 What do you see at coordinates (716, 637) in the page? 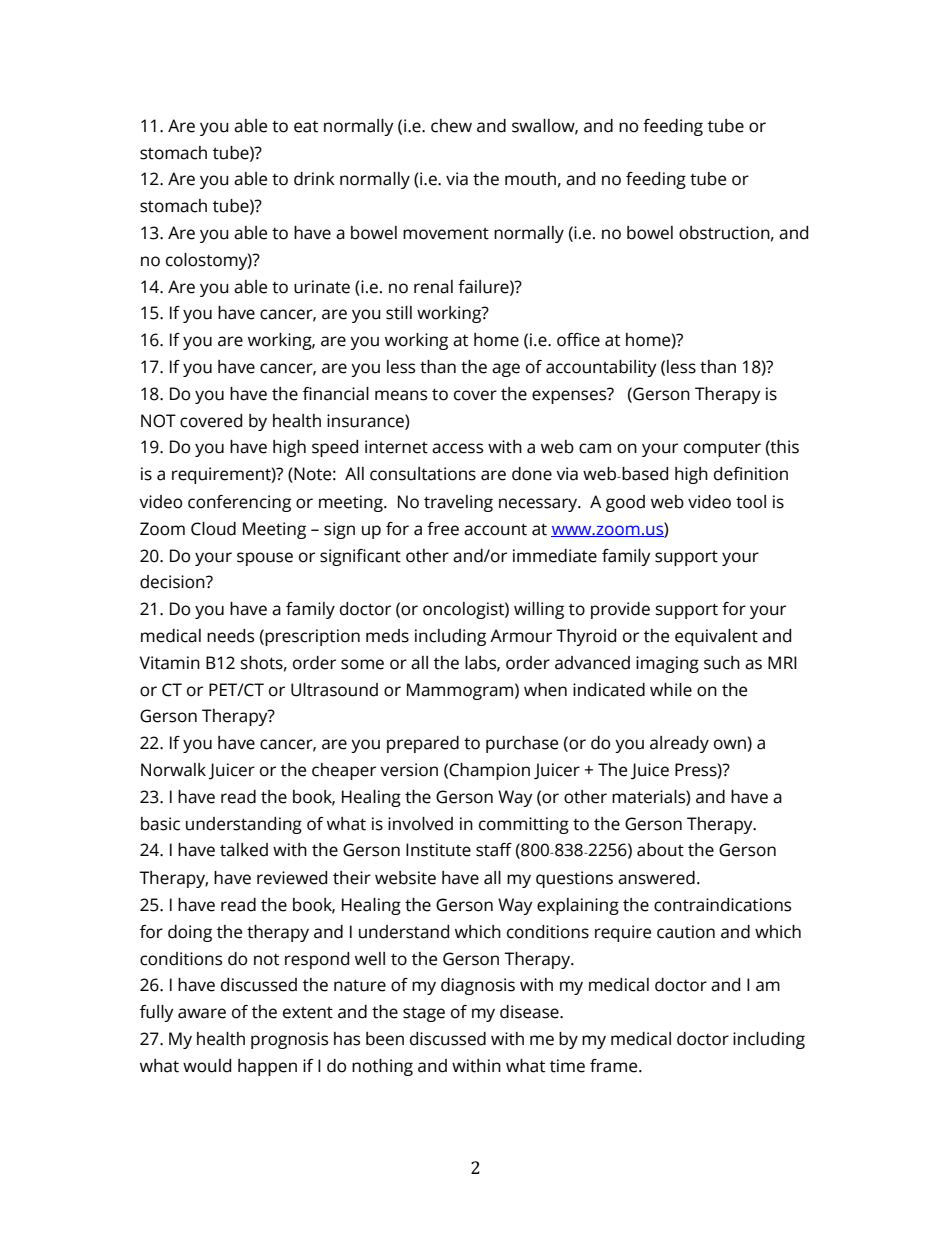
I see `equivalent` at bounding box center [716, 637].
